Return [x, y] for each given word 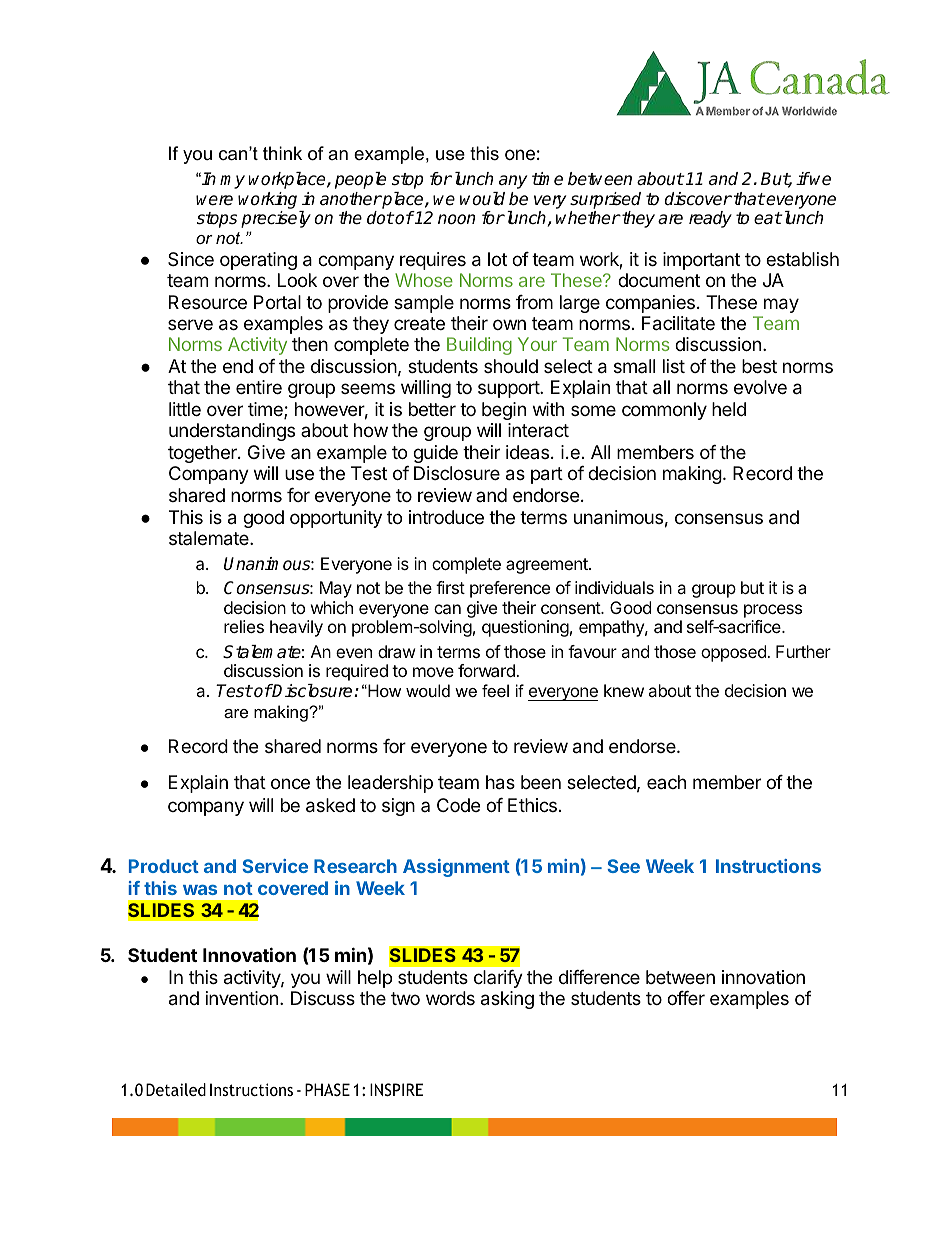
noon [456, 219]
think [282, 153]
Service [275, 866]
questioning [525, 628]
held [729, 409]
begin [504, 411]
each [666, 782]
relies [244, 626]
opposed [734, 653]
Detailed [176, 1089]
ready [710, 219]
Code [458, 805]
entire [259, 387]
